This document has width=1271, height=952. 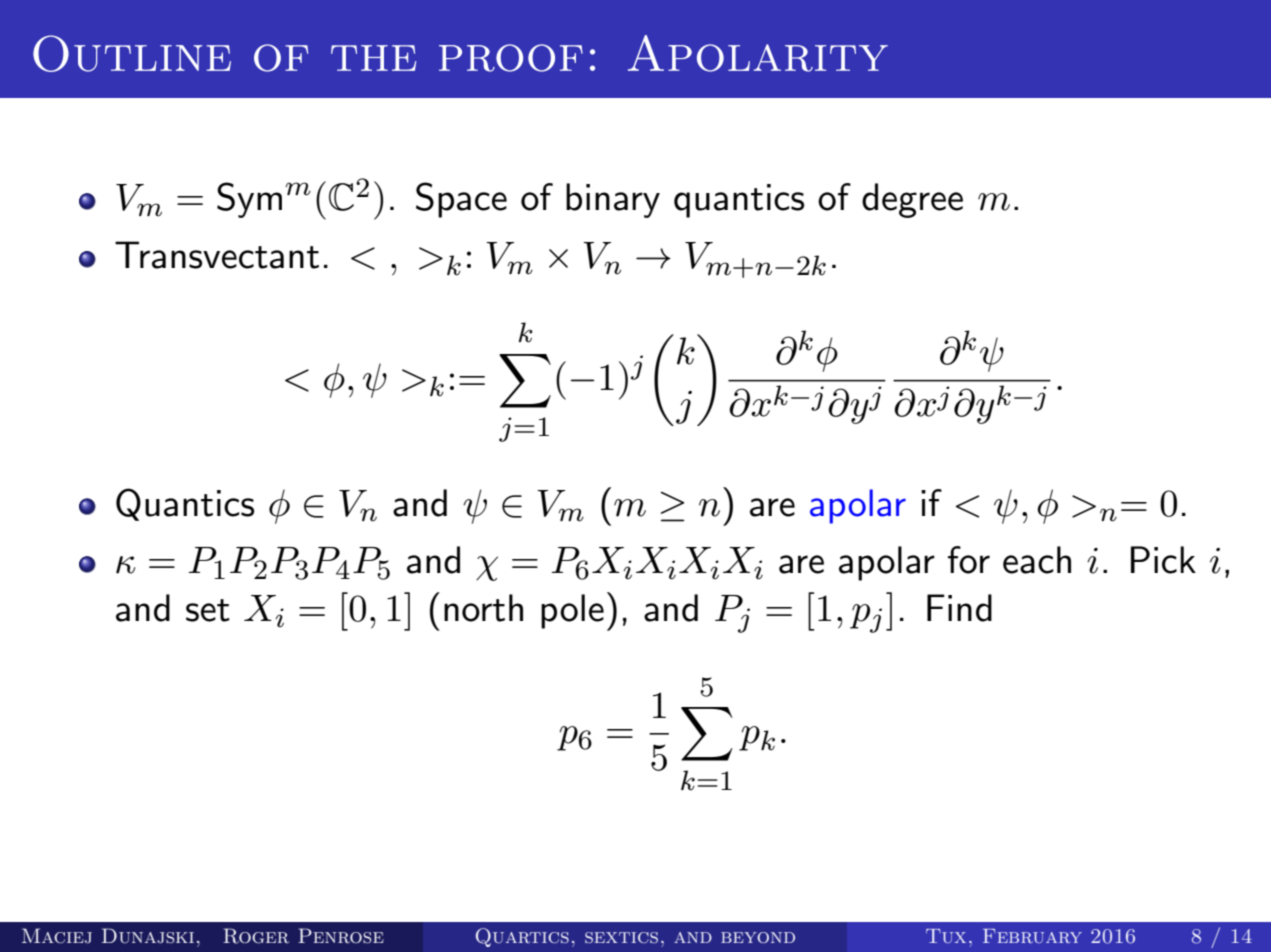 What do you see at coordinates (373, 58) in the document?
I see `the` at bounding box center [373, 58].
